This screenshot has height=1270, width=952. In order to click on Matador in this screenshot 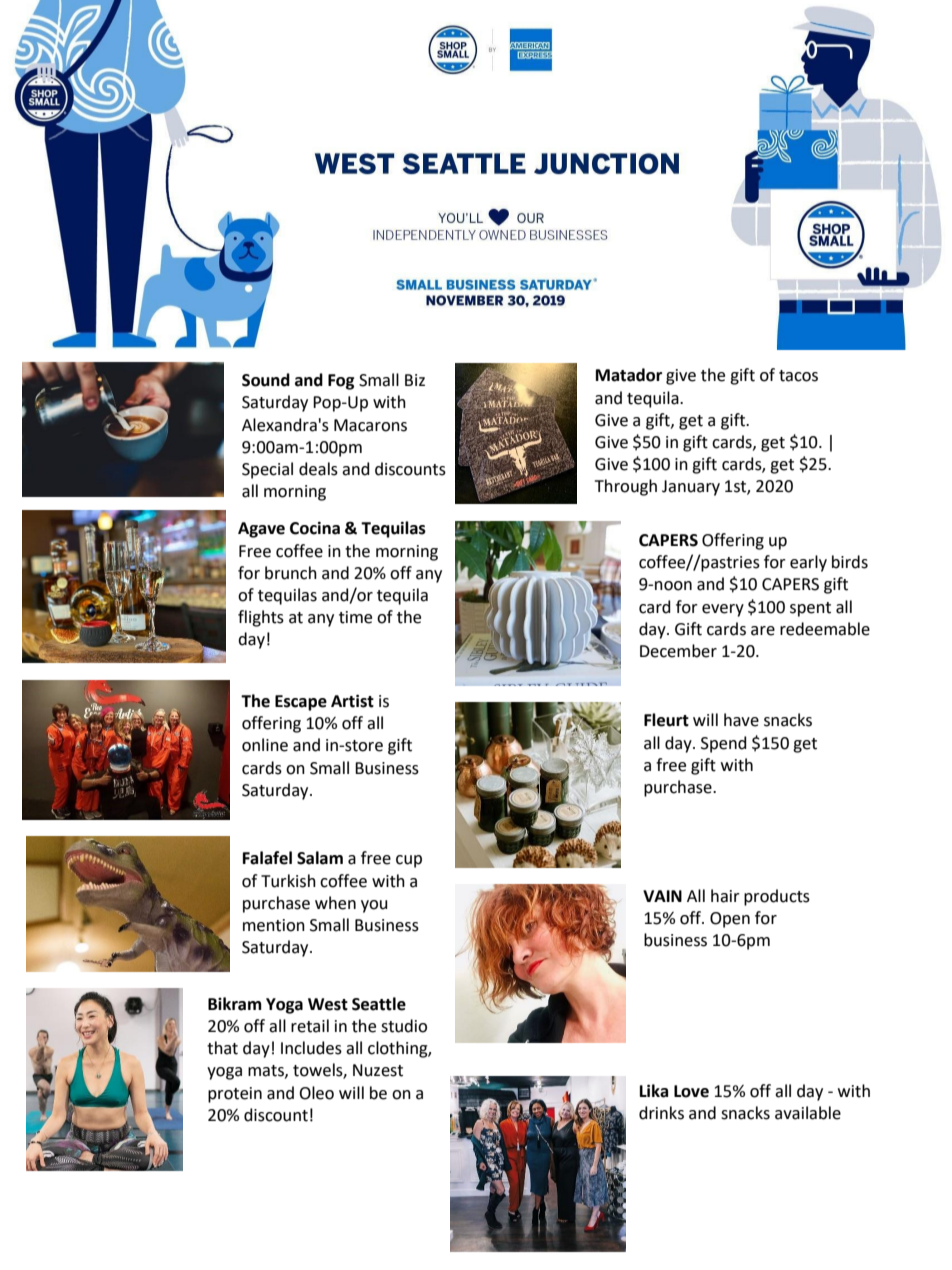, I will do `click(629, 375)`.
